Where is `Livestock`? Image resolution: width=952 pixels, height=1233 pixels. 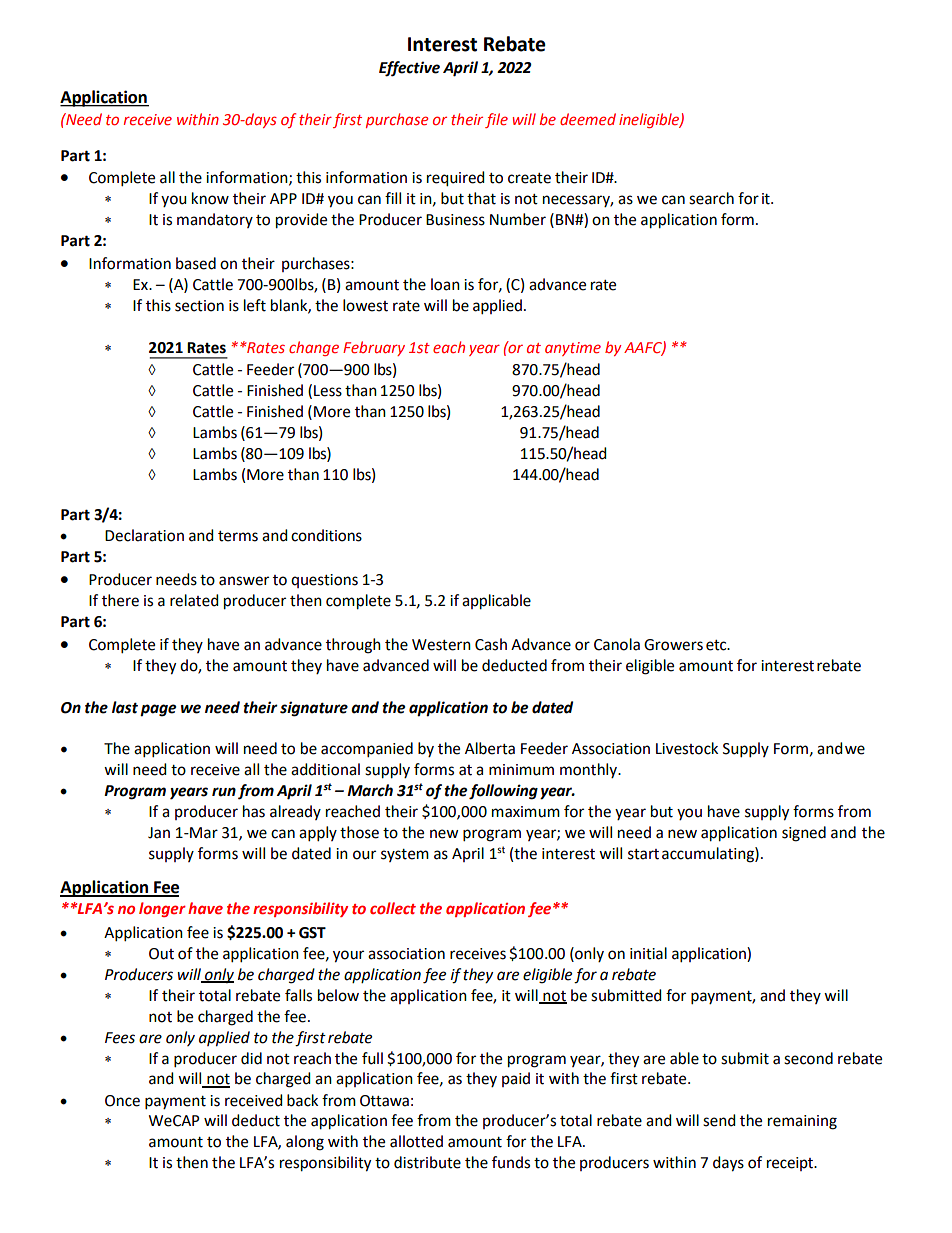 Livestock is located at coordinates (687, 748).
